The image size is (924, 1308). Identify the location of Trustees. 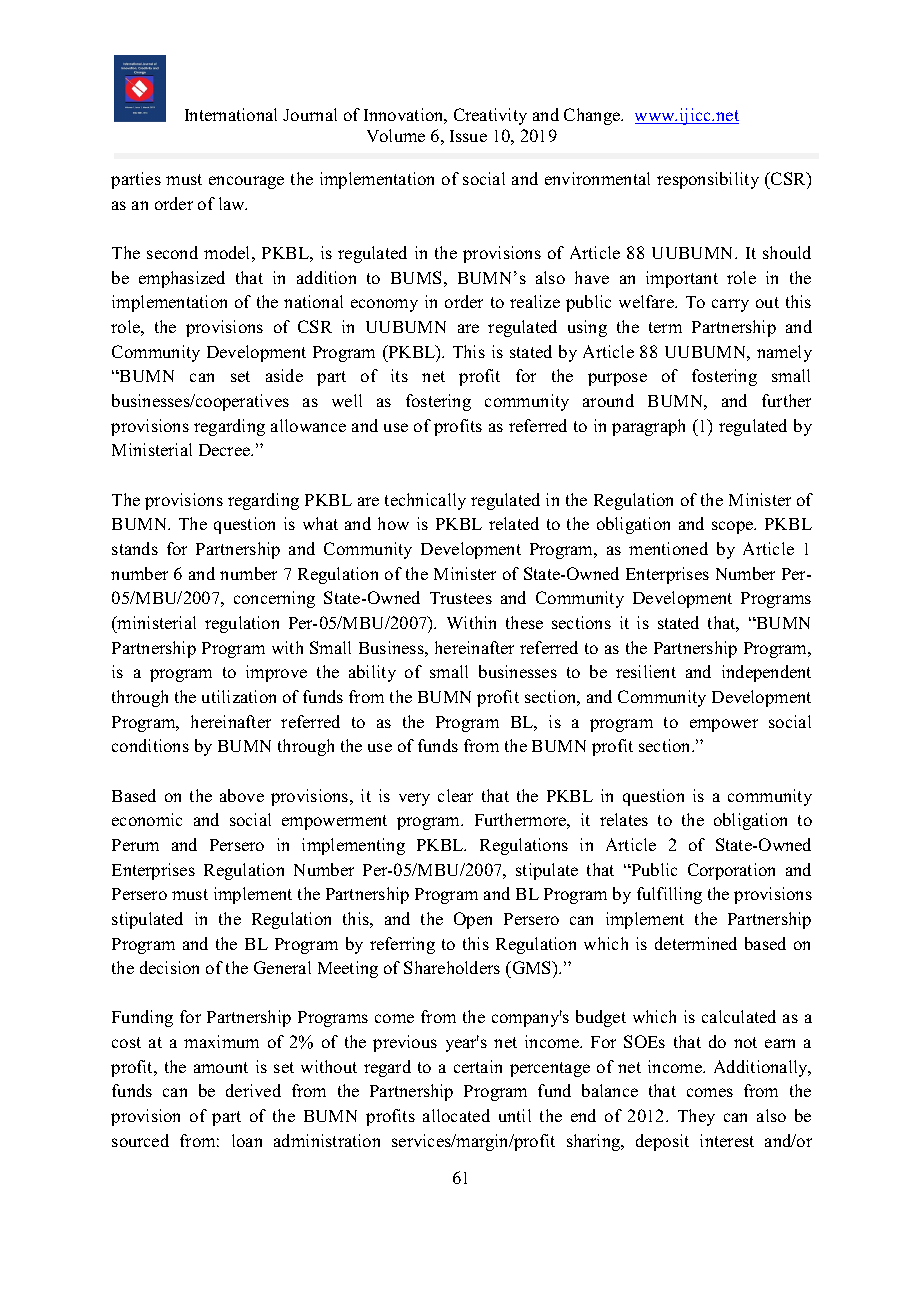
(461, 598).
